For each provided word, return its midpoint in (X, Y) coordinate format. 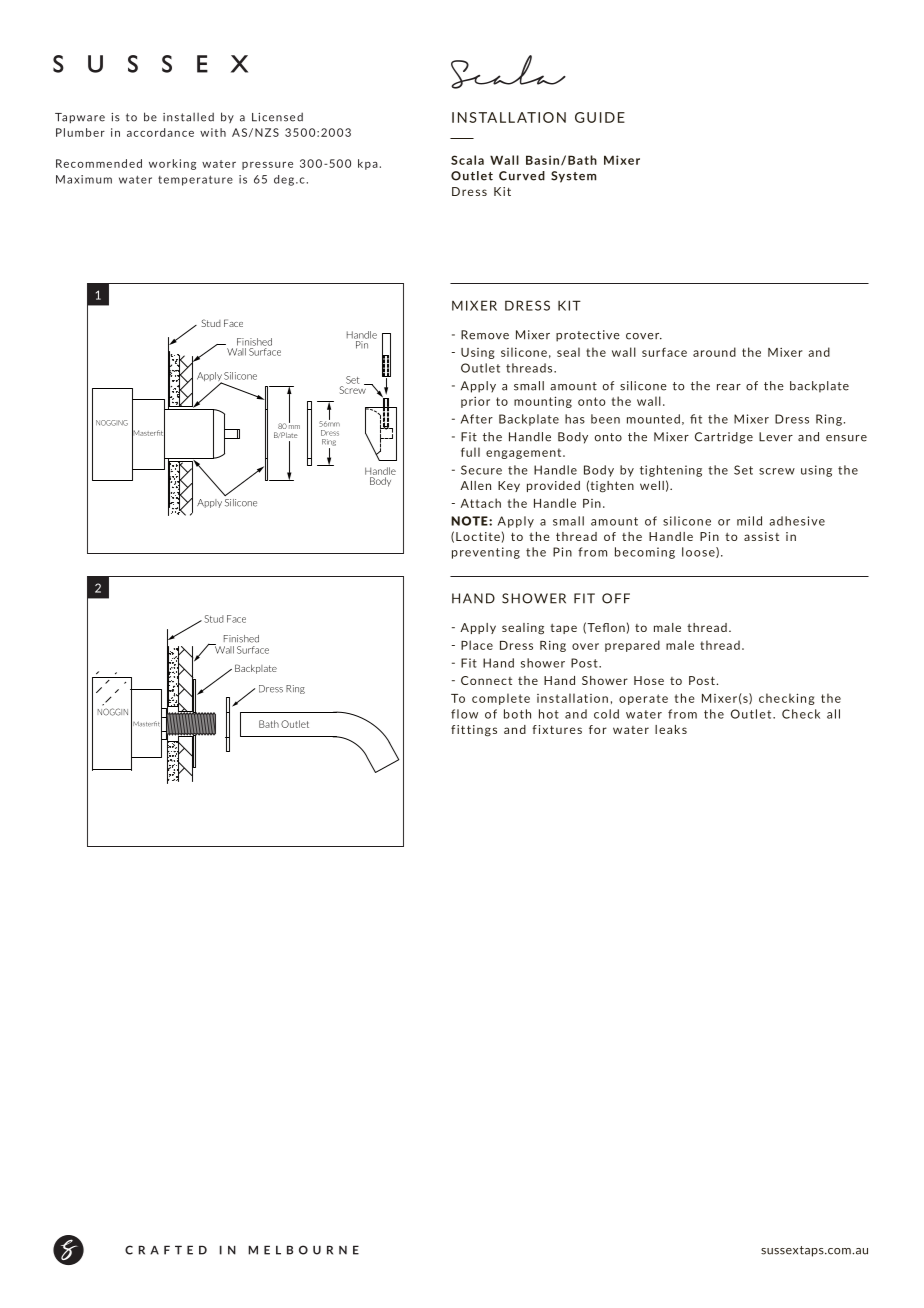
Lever (776, 437)
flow (464, 714)
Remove (485, 335)
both (517, 714)
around (714, 352)
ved (534, 176)
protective (588, 336)
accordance (160, 132)
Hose (649, 680)
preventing (486, 553)
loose (699, 552)
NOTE (470, 521)
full (470, 452)
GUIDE (600, 117)
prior (475, 402)
